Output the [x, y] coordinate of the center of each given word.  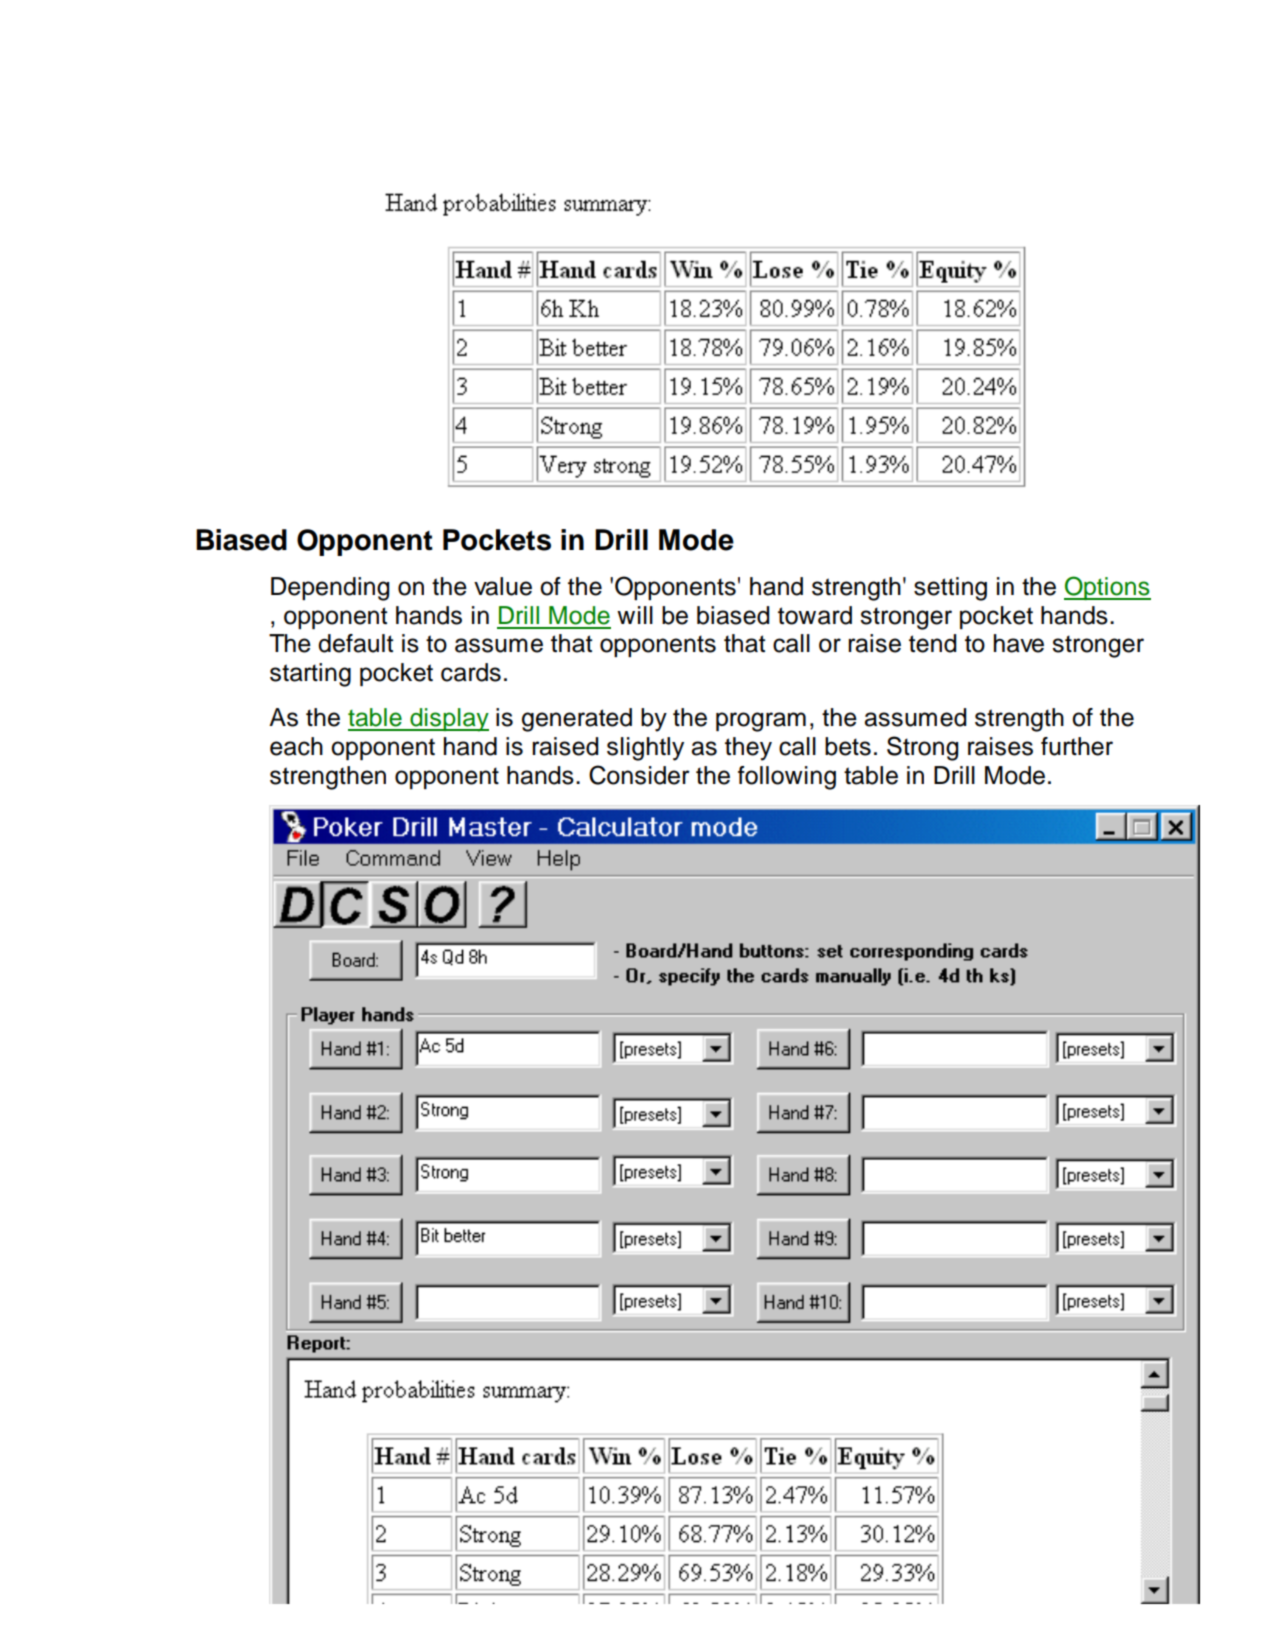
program [761, 722]
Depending [330, 589]
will [635, 615]
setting [950, 589]
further [1077, 746]
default [355, 643]
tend [932, 643]
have [1019, 643]
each [296, 746]
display [448, 720]
